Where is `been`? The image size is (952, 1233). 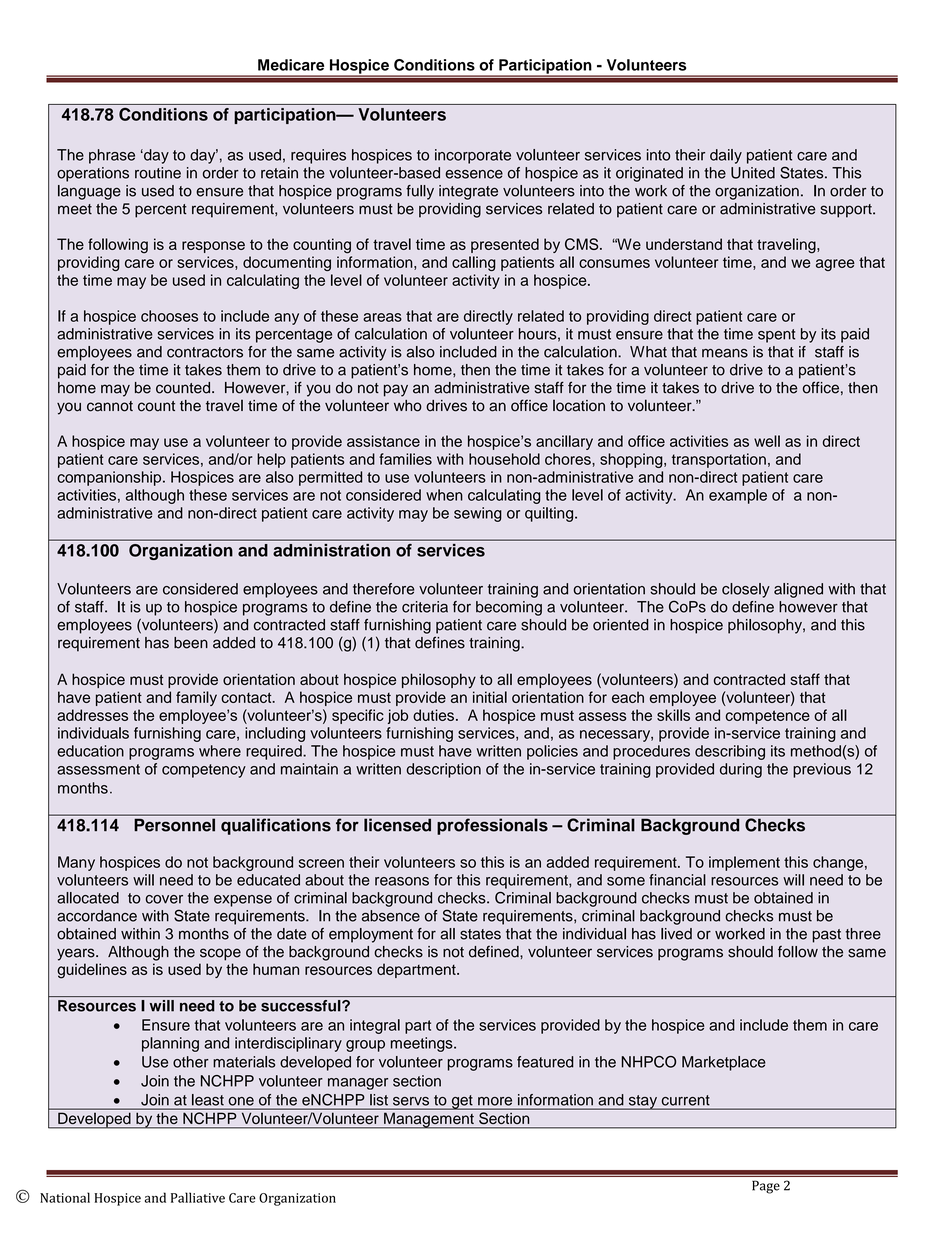 been is located at coordinates (191, 643).
